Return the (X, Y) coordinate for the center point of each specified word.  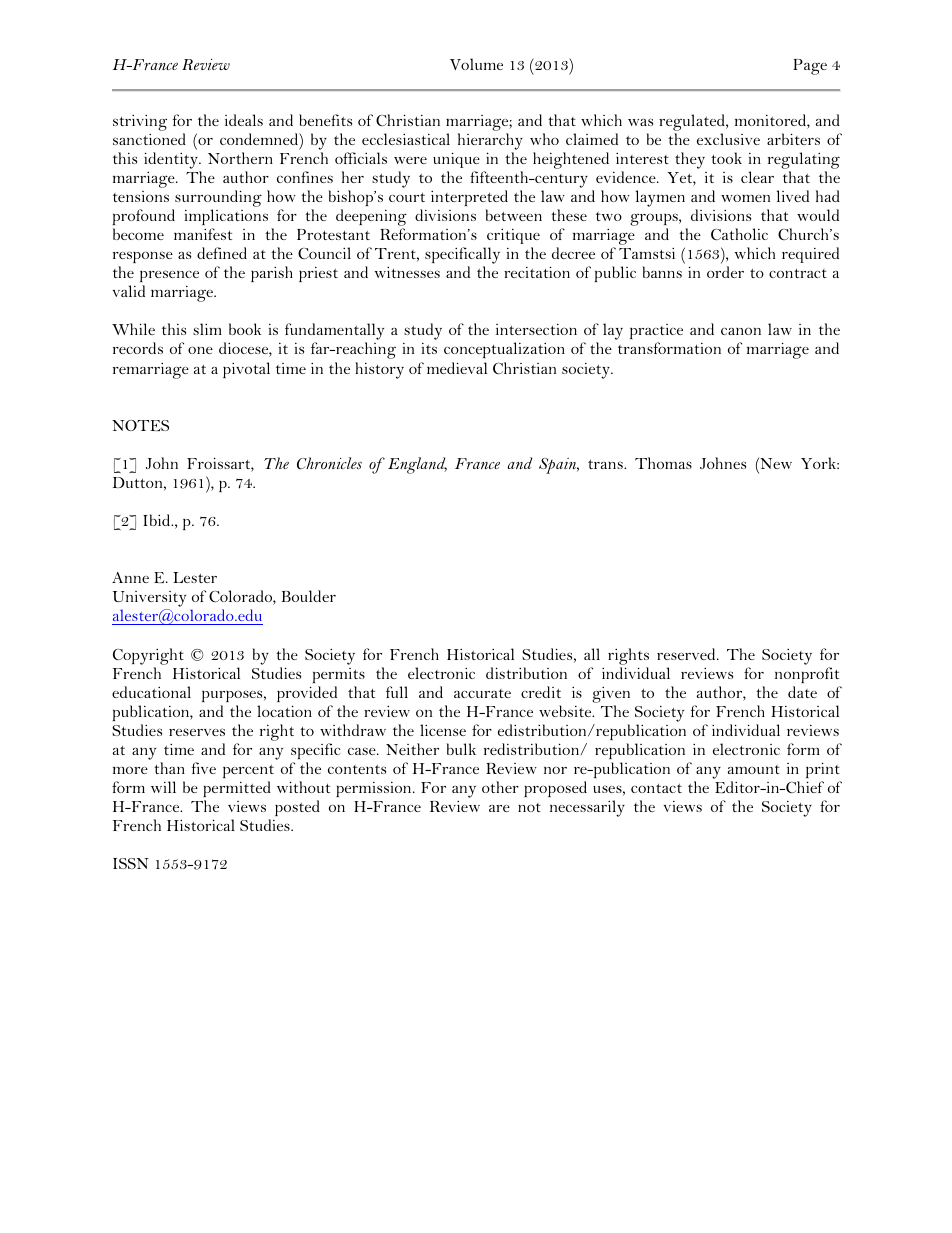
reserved (687, 654)
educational (151, 692)
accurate (482, 693)
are (499, 808)
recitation (537, 272)
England (417, 465)
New (775, 463)
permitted (237, 789)
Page (810, 67)
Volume (476, 64)
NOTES (140, 425)
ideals (244, 120)
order (725, 272)
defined (222, 253)
